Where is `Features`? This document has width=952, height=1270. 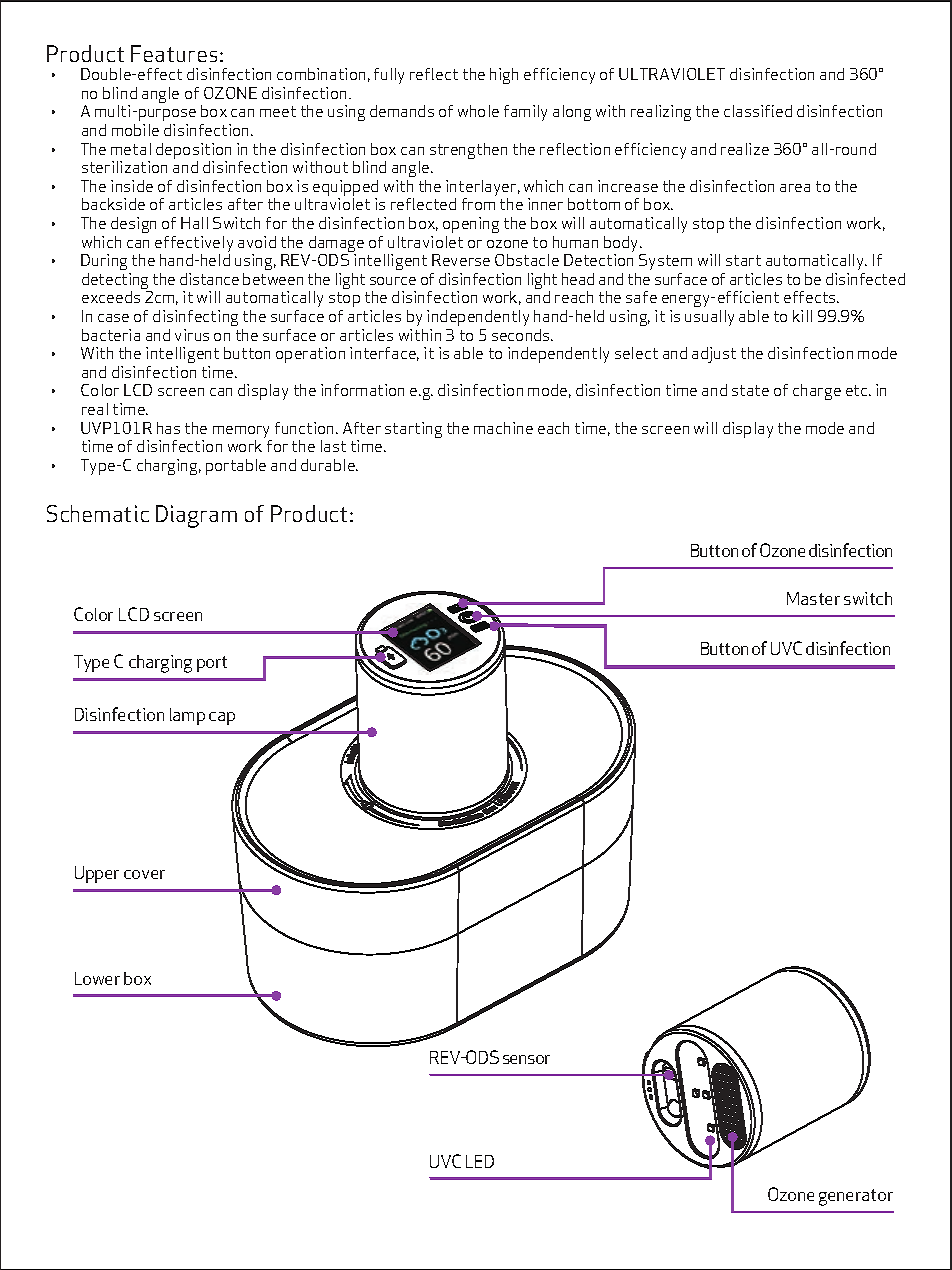
Features is located at coordinates (174, 53).
